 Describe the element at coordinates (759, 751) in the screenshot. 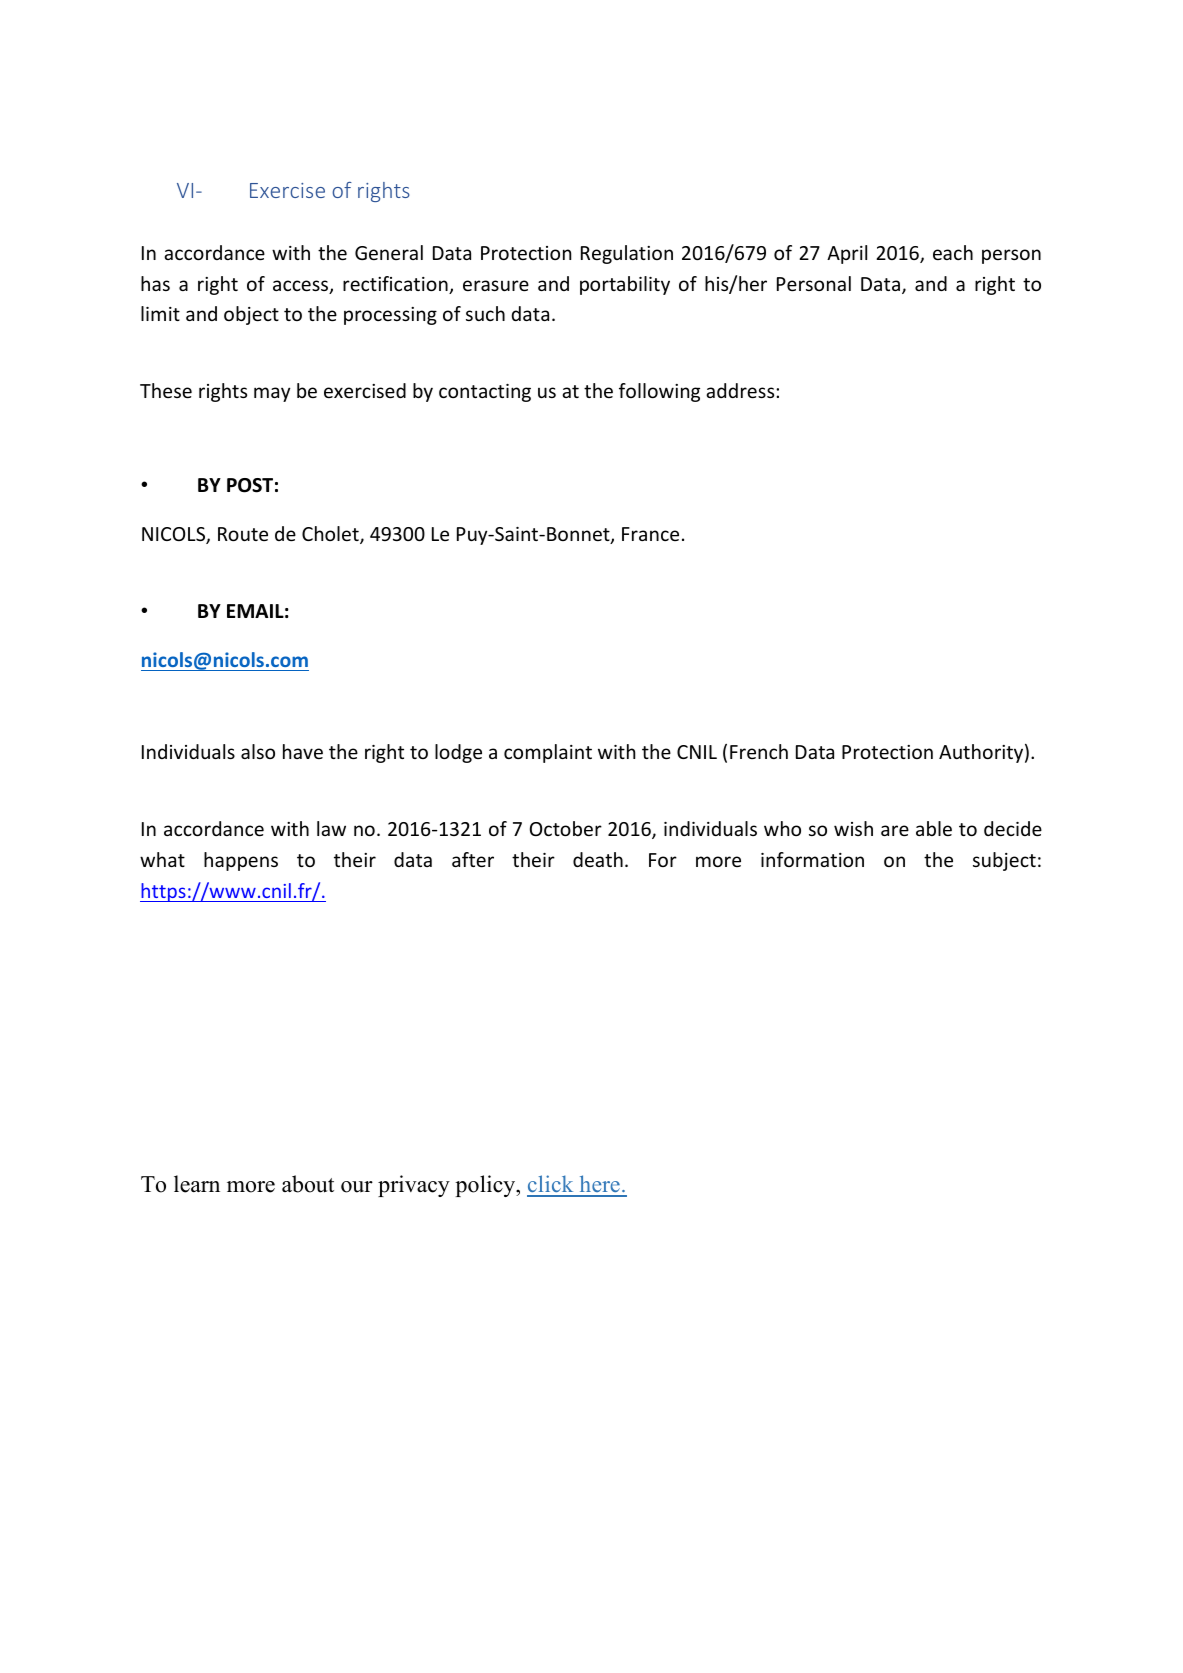

I see `French` at that location.
